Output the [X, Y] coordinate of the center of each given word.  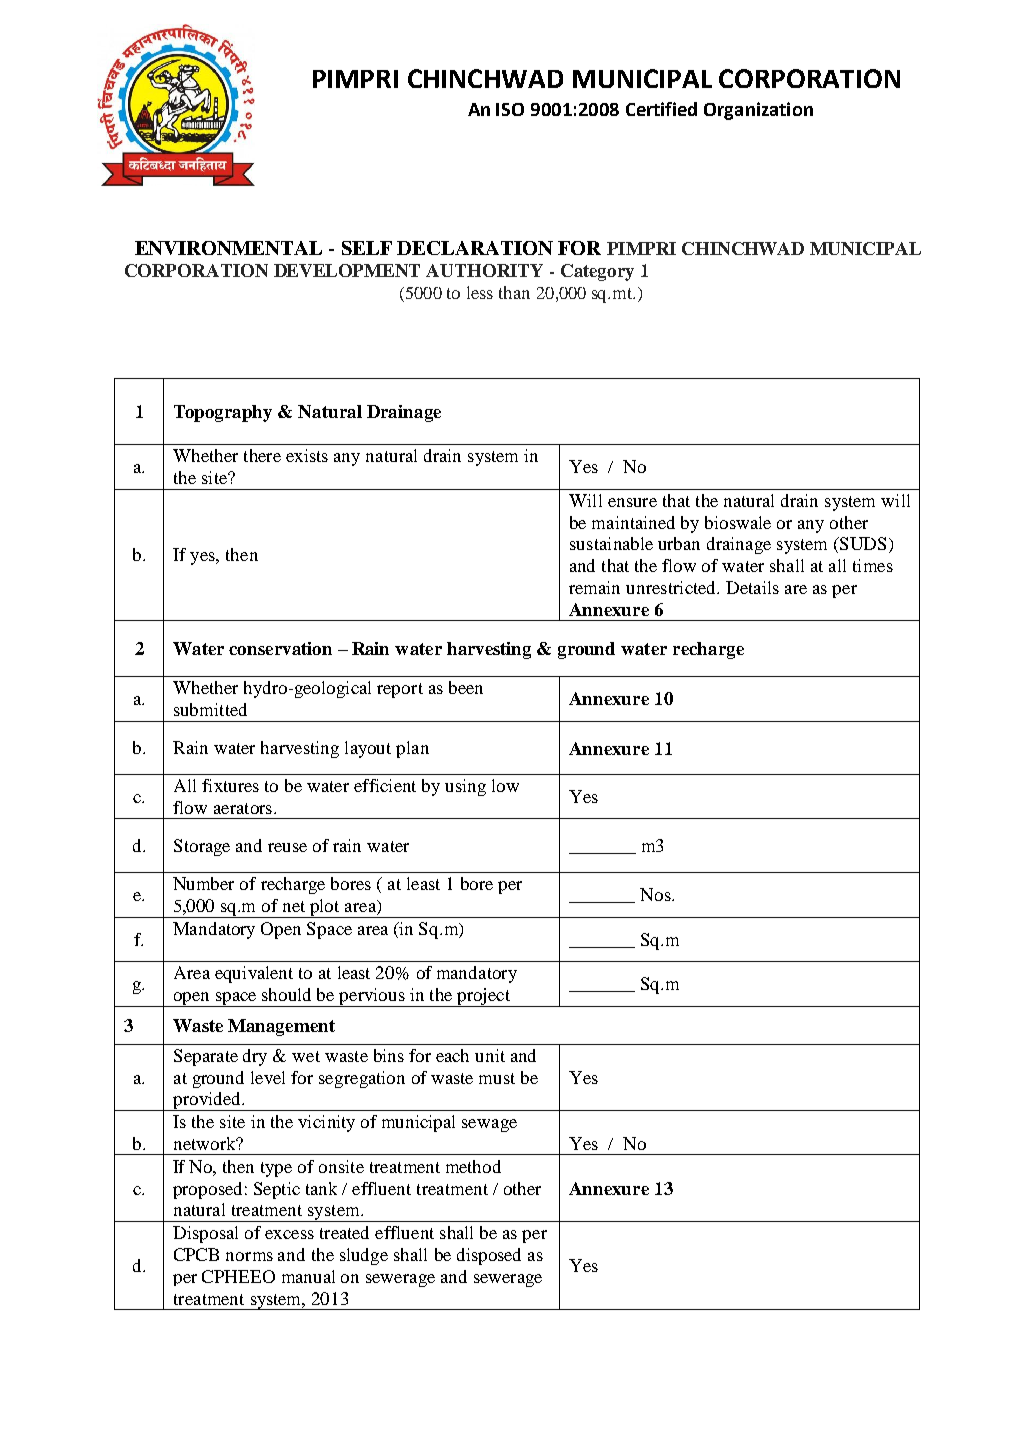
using [465, 787]
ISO [510, 109]
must [497, 1078]
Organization [758, 111]
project [483, 997]
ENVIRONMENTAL [228, 248]
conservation [280, 648]
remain [594, 587]
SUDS [864, 545]
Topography [223, 413]
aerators [243, 808]
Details [752, 587]
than [514, 292]
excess [289, 1234]
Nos [656, 894]
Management [281, 1027]
